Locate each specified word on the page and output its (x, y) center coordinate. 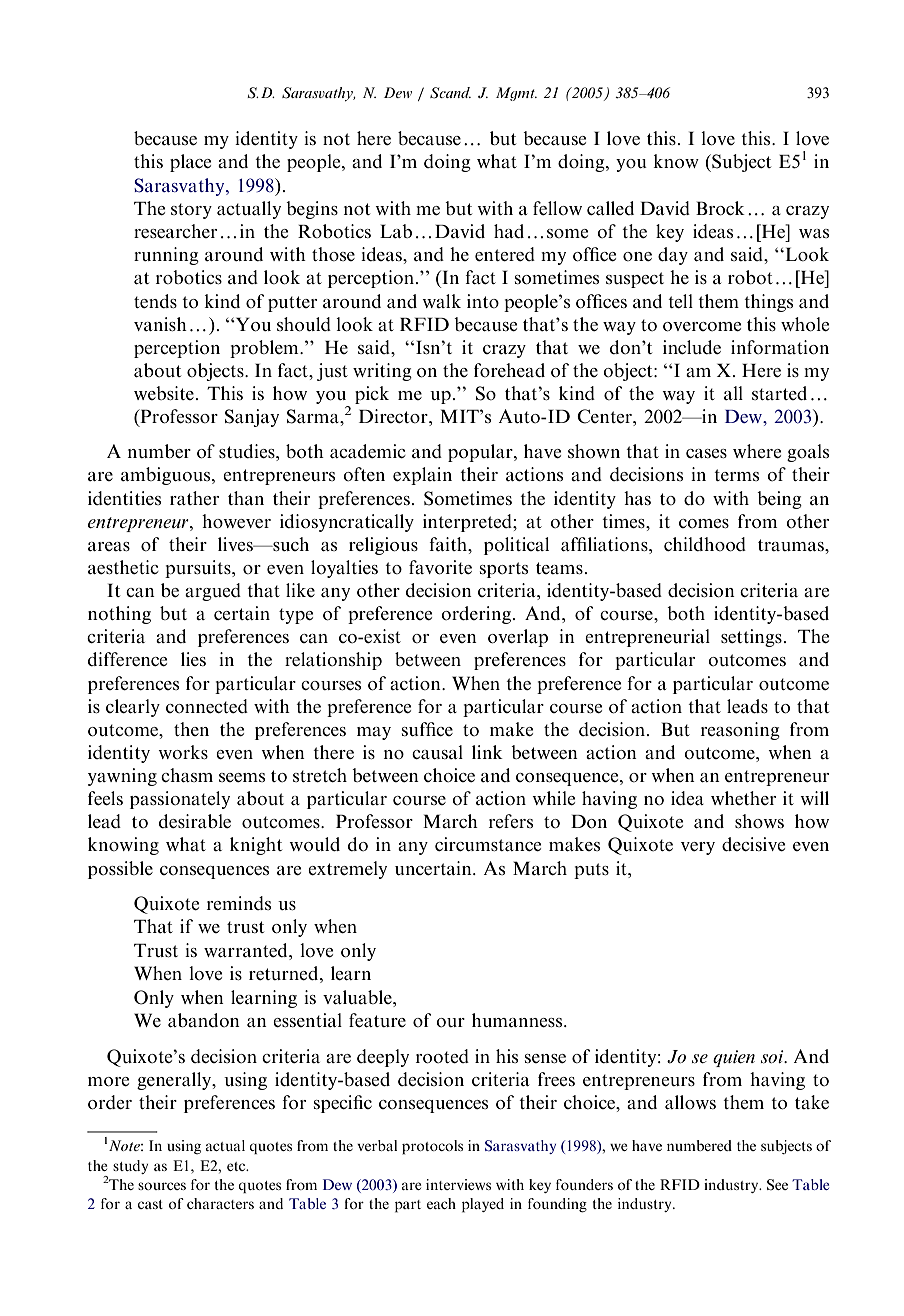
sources (162, 1186)
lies (193, 659)
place (190, 163)
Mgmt (516, 94)
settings (751, 638)
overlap (518, 638)
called (610, 208)
